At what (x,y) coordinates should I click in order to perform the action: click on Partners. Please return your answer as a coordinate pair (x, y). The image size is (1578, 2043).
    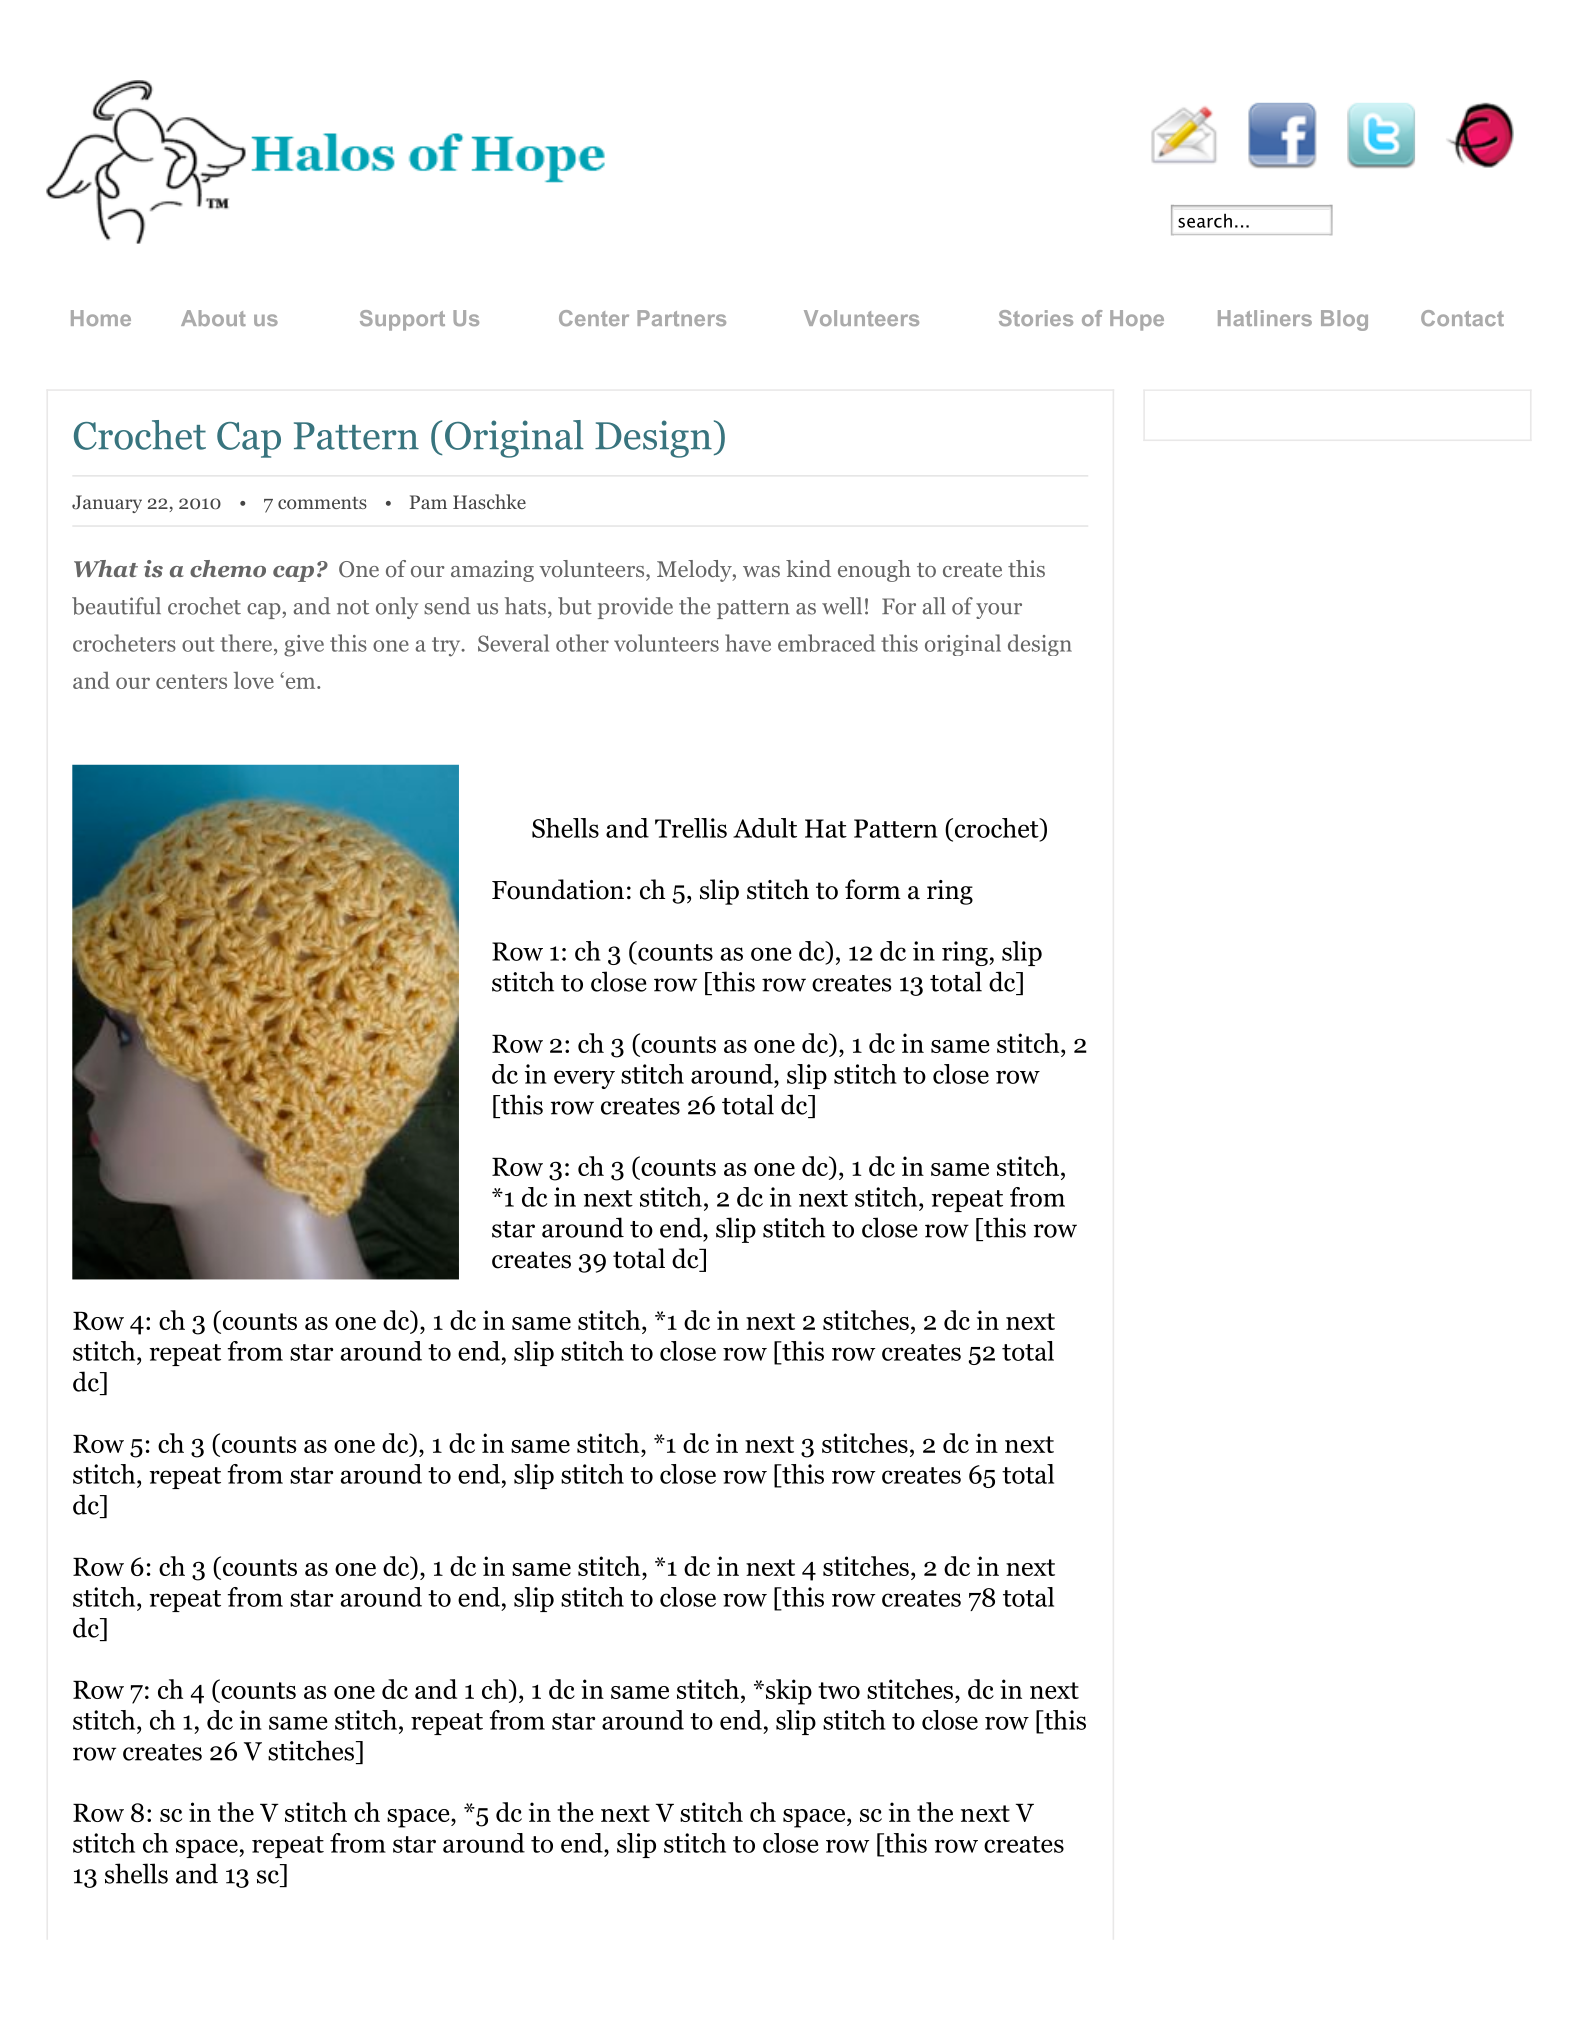
    Looking at the image, I should click on (681, 318).
